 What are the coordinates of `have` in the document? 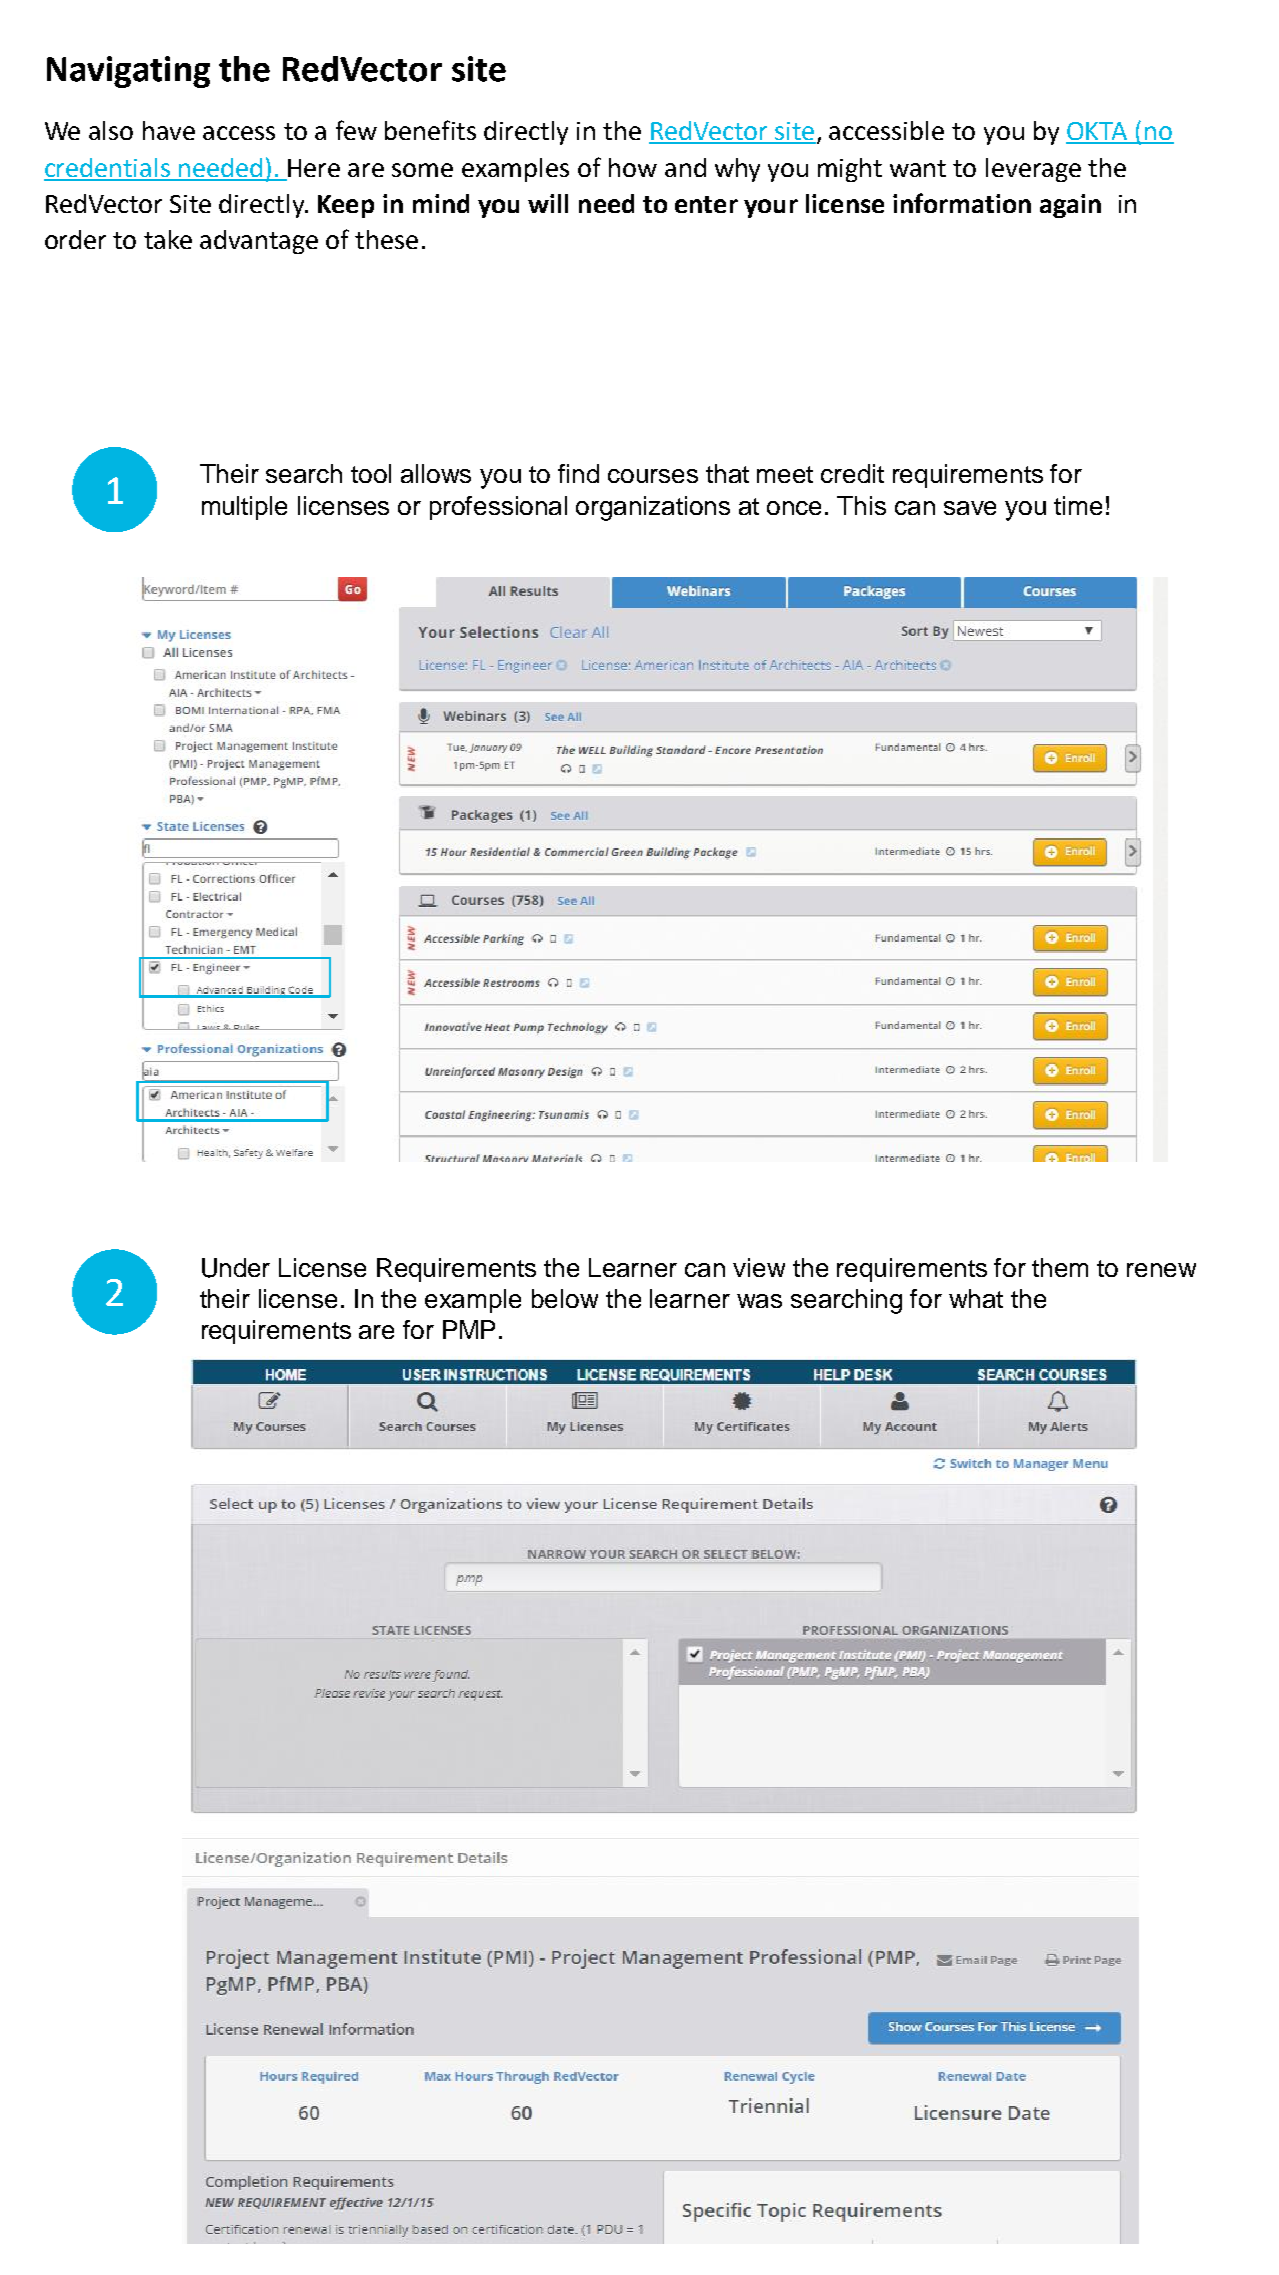 It's located at (169, 130).
